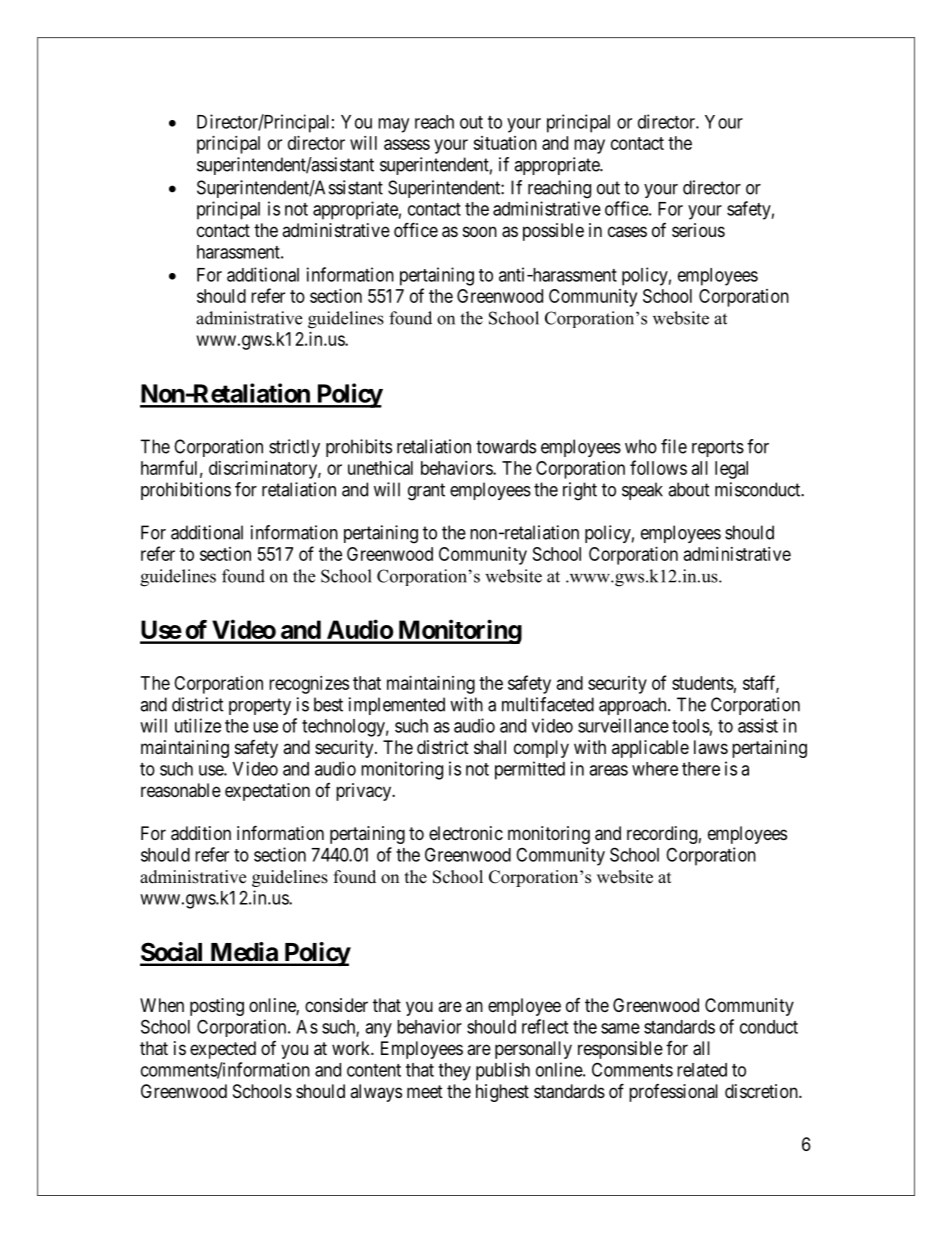 This page has width=952, height=1233. Describe the element at coordinates (426, 492) in the page. I see `grant` at that location.
